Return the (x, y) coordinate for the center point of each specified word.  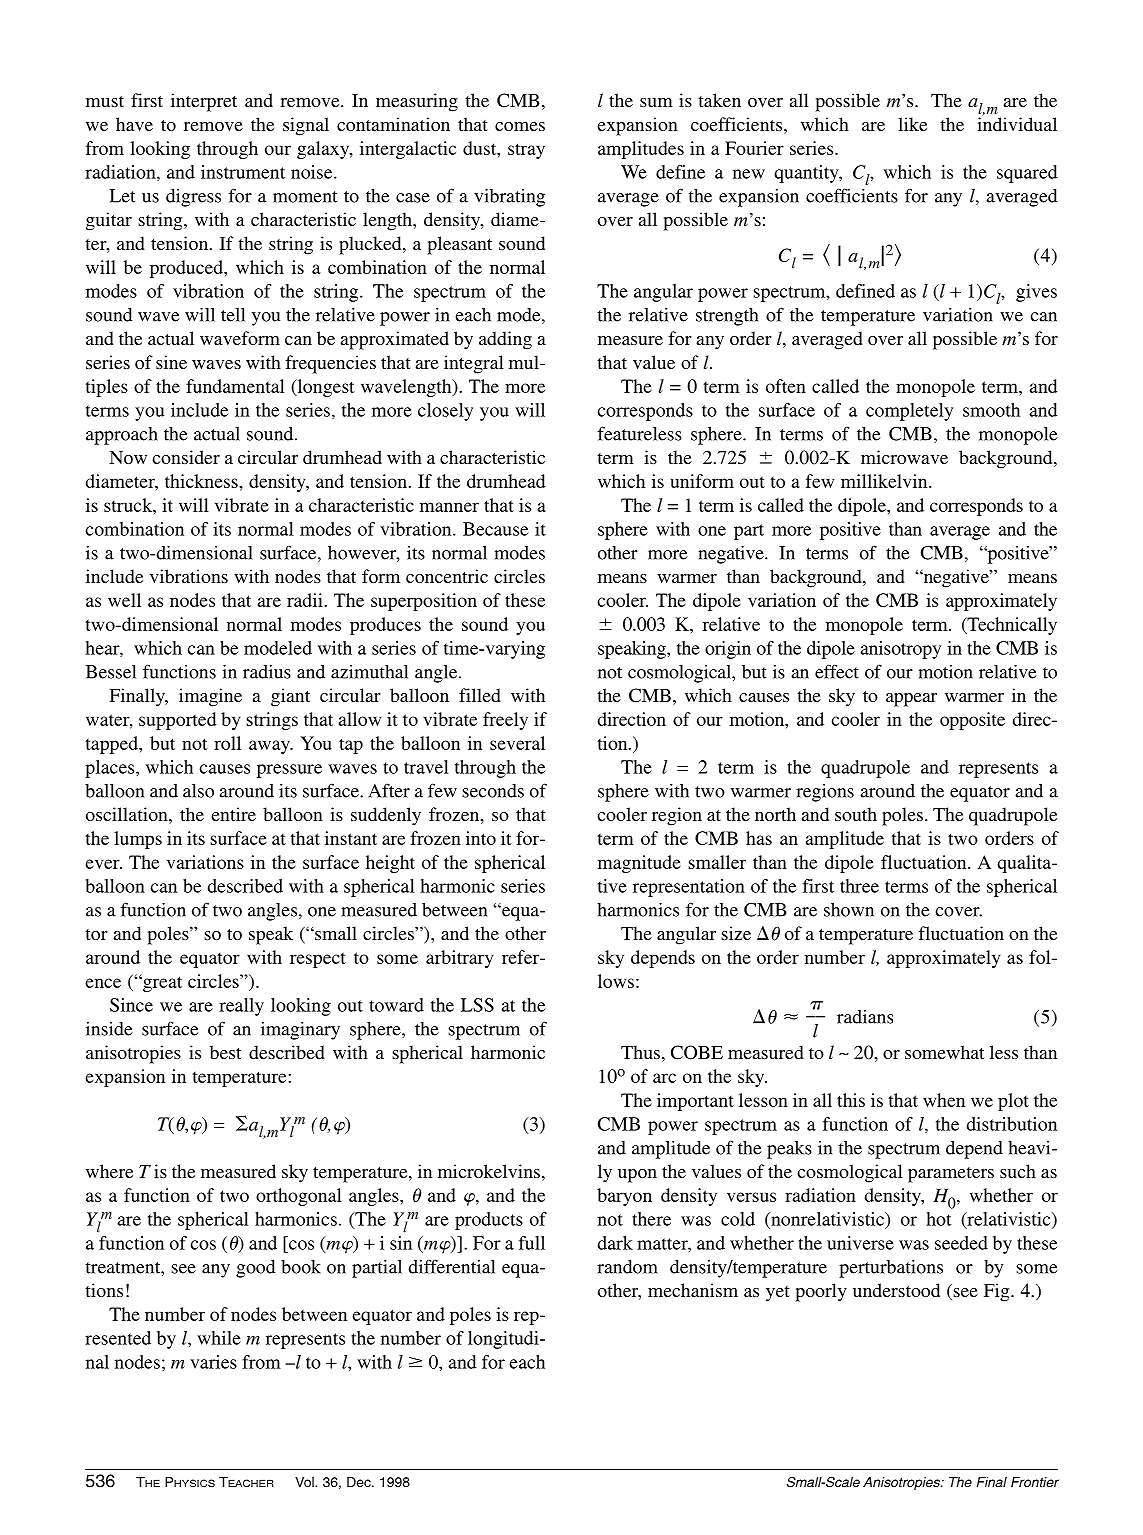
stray (526, 151)
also (198, 791)
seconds (493, 791)
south (856, 814)
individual (1017, 124)
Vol (305, 1482)
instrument (243, 172)
